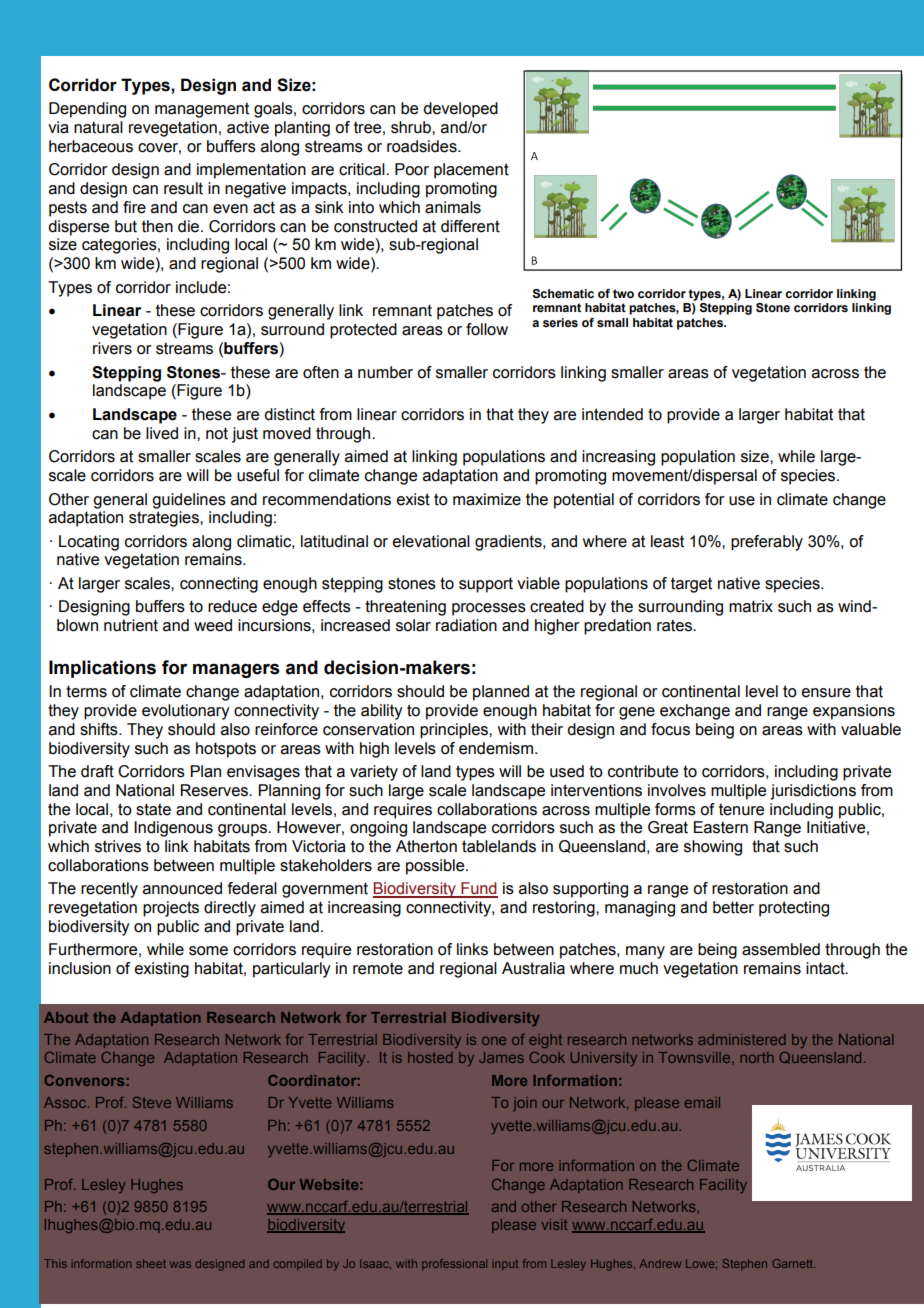 This image has width=924, height=1308. Describe the element at coordinates (98, 127) in the image. I see `natural` at that location.
